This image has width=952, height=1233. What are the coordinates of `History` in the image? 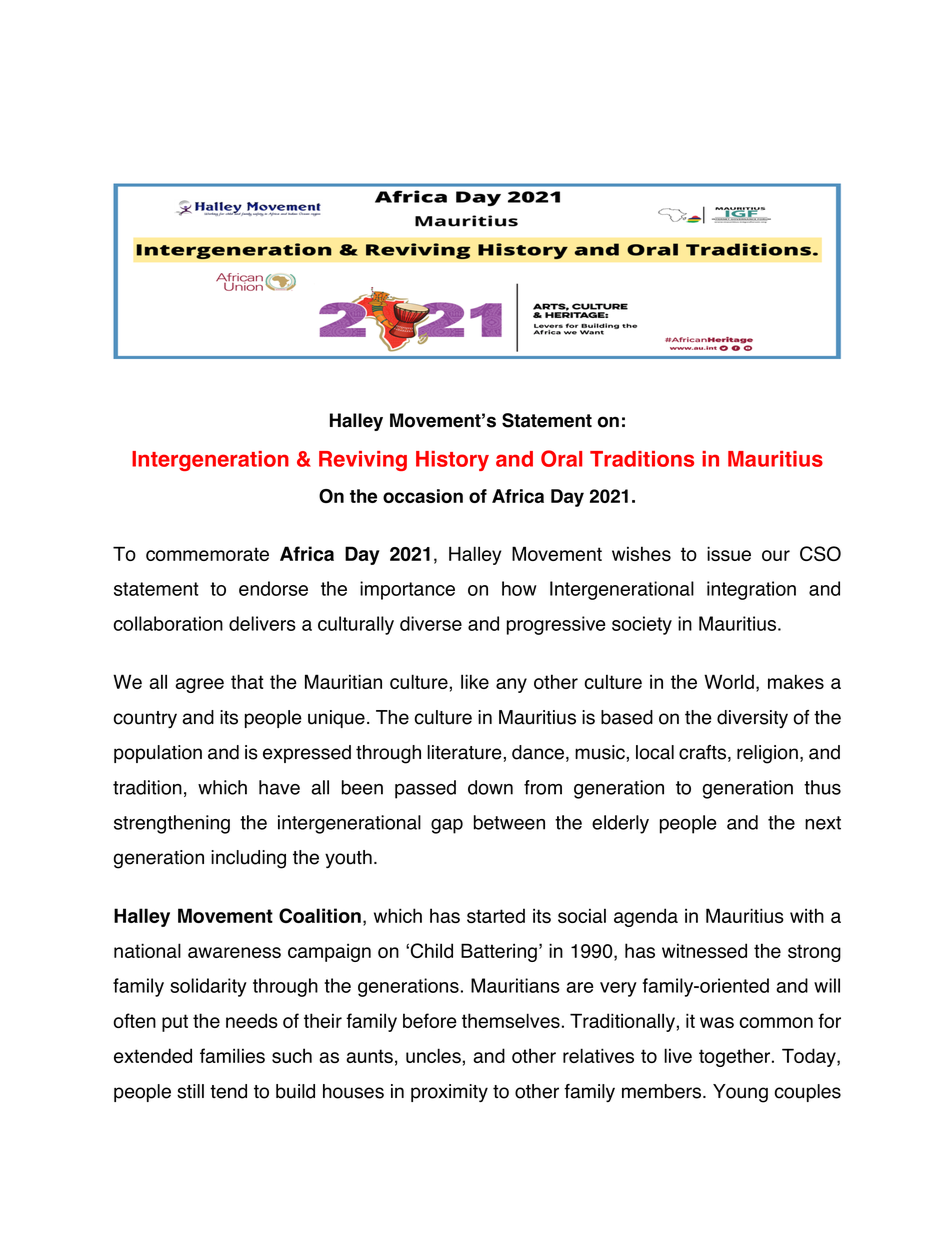 It's located at (452, 461).
